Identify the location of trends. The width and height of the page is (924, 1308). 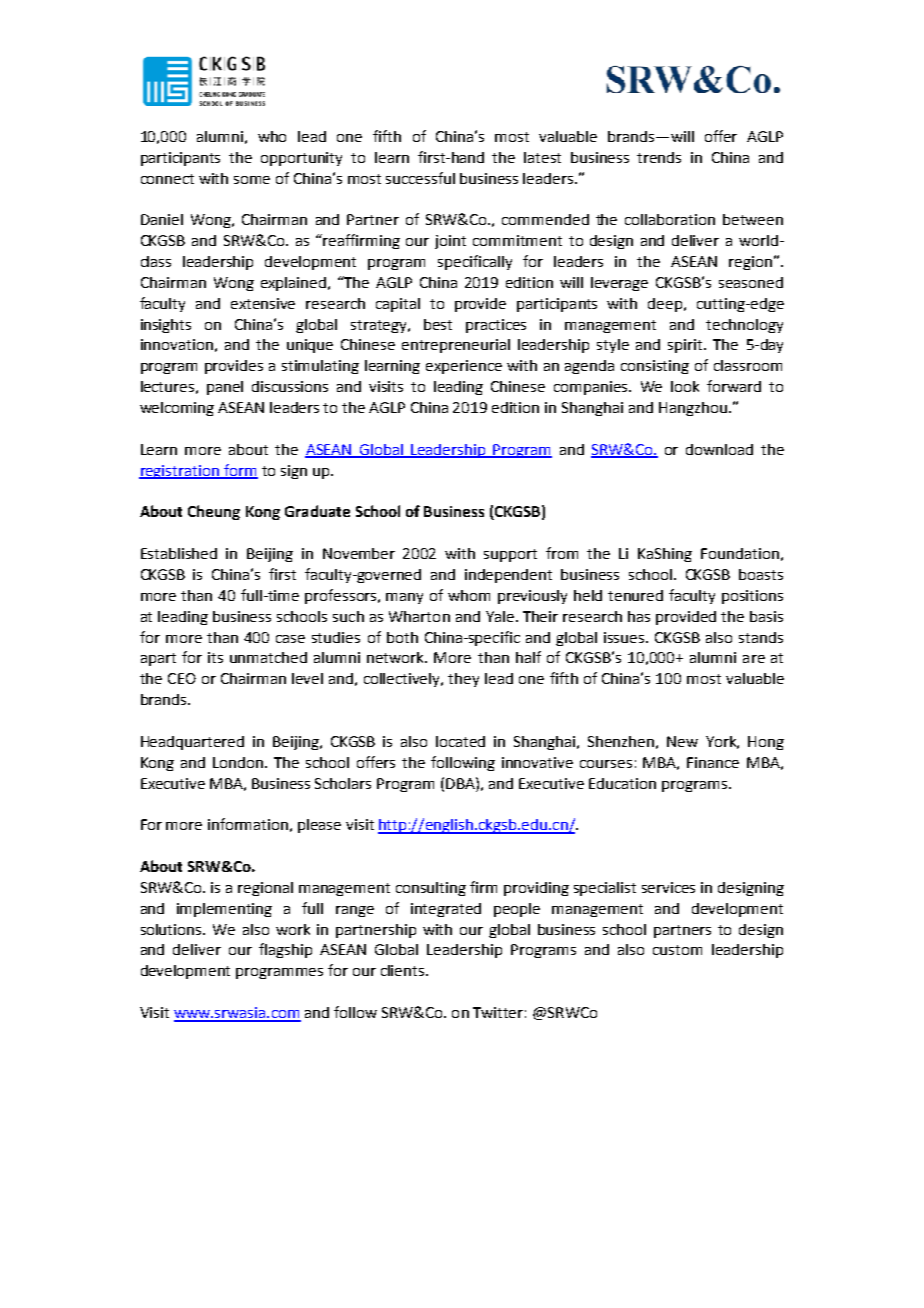
(659, 157).
